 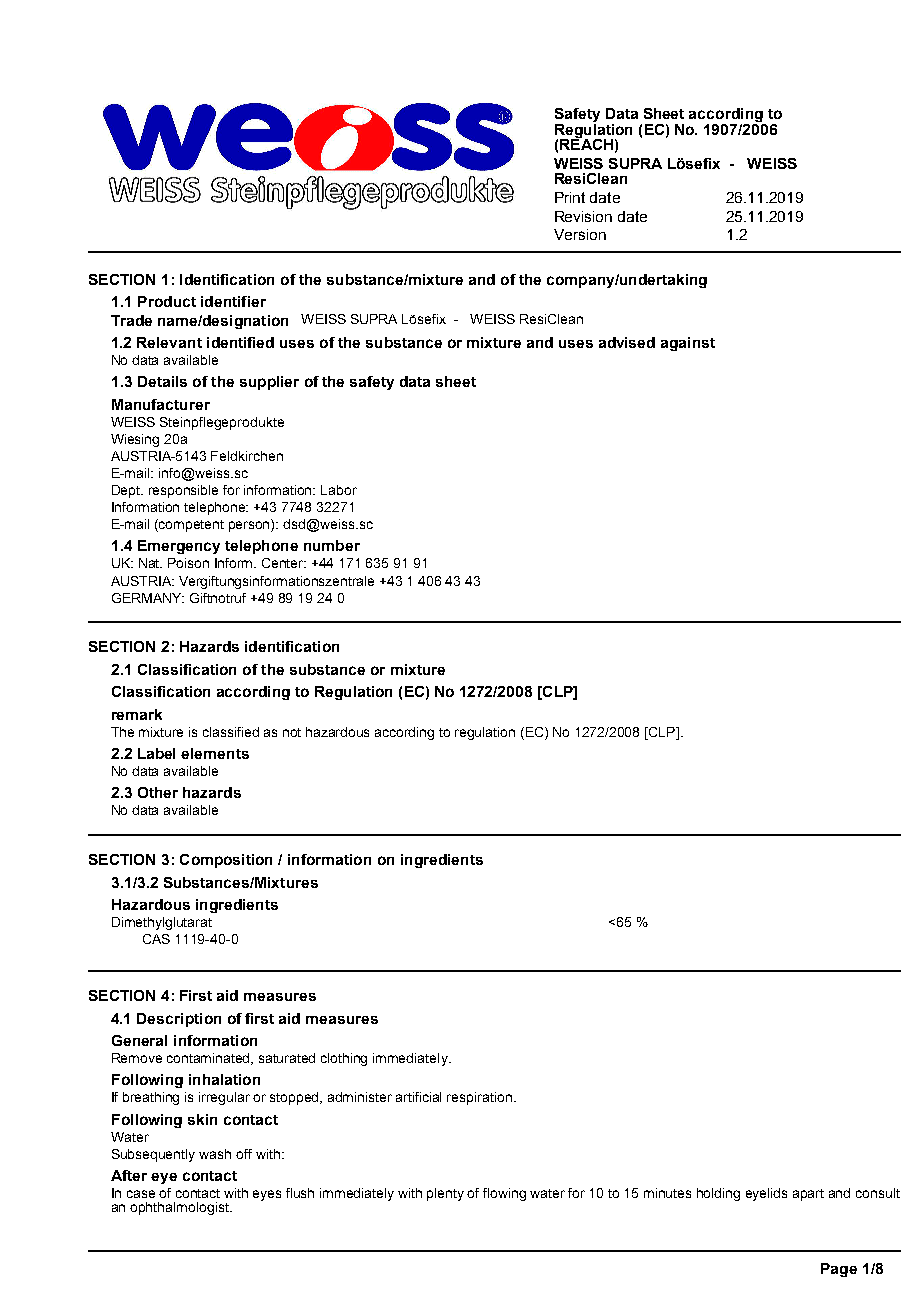 What do you see at coordinates (344, 1059) in the image?
I see `clothing` at bounding box center [344, 1059].
